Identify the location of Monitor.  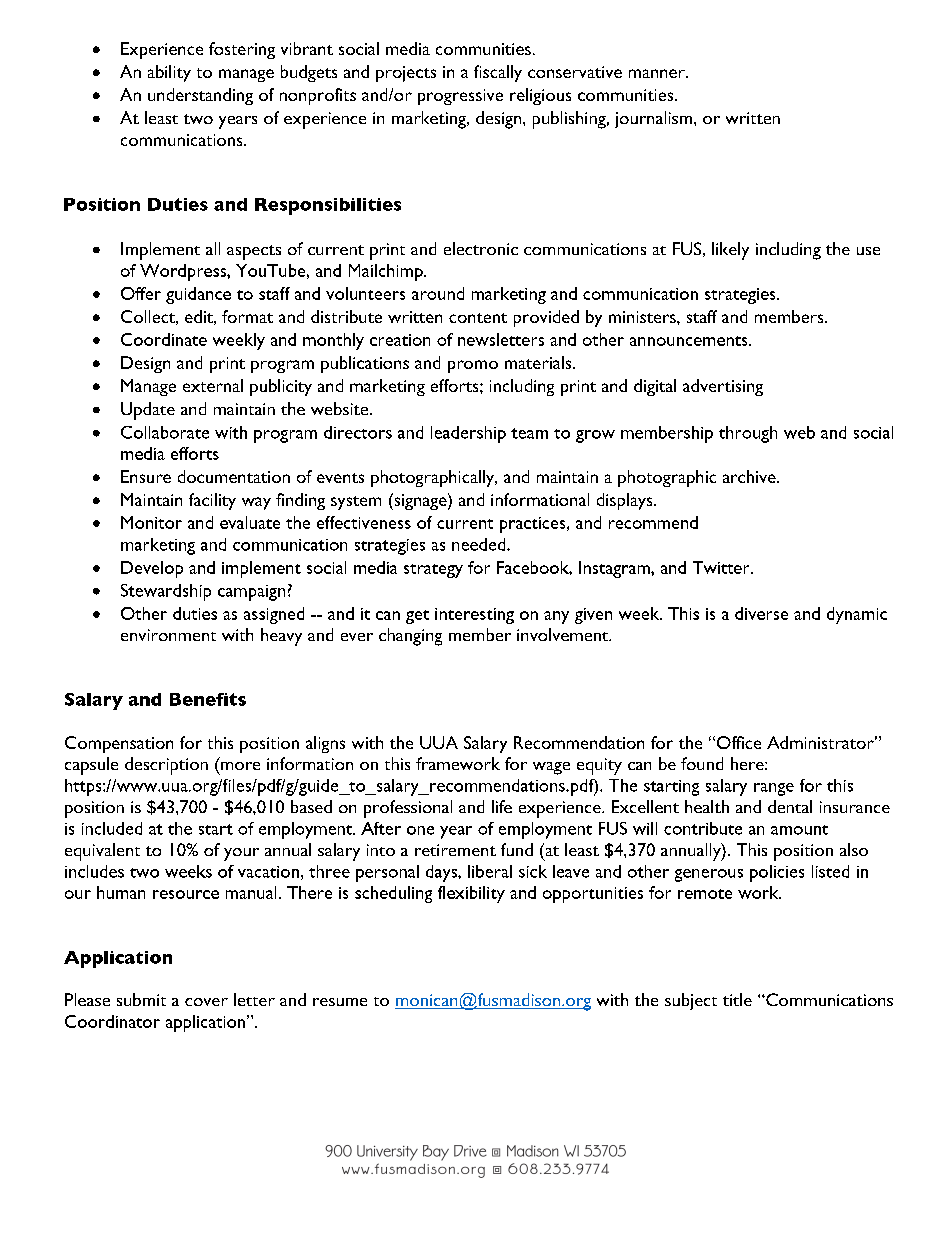
(151, 522).
